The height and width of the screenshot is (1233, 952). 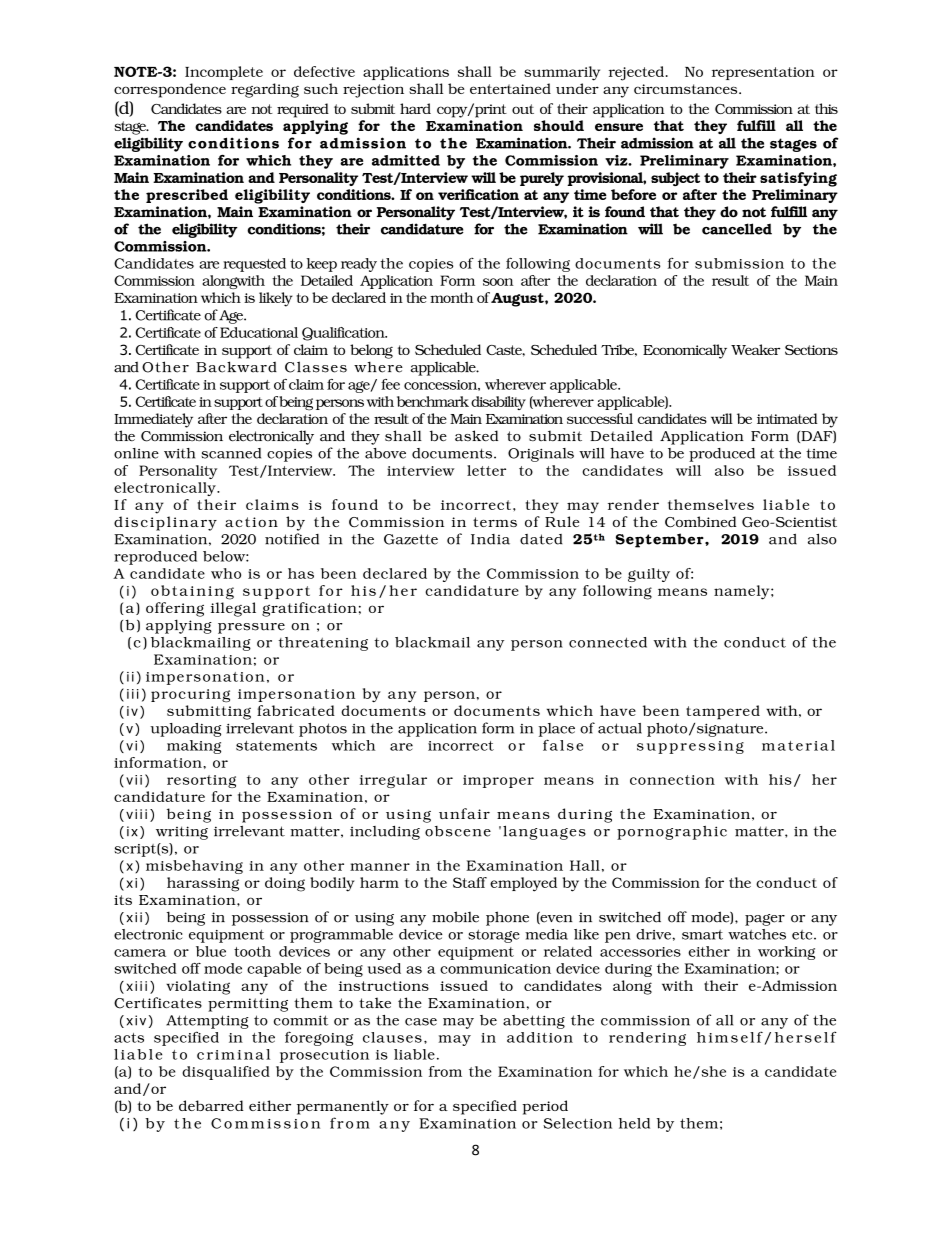 What do you see at coordinates (634, 1123) in the screenshot?
I see `held` at bounding box center [634, 1123].
